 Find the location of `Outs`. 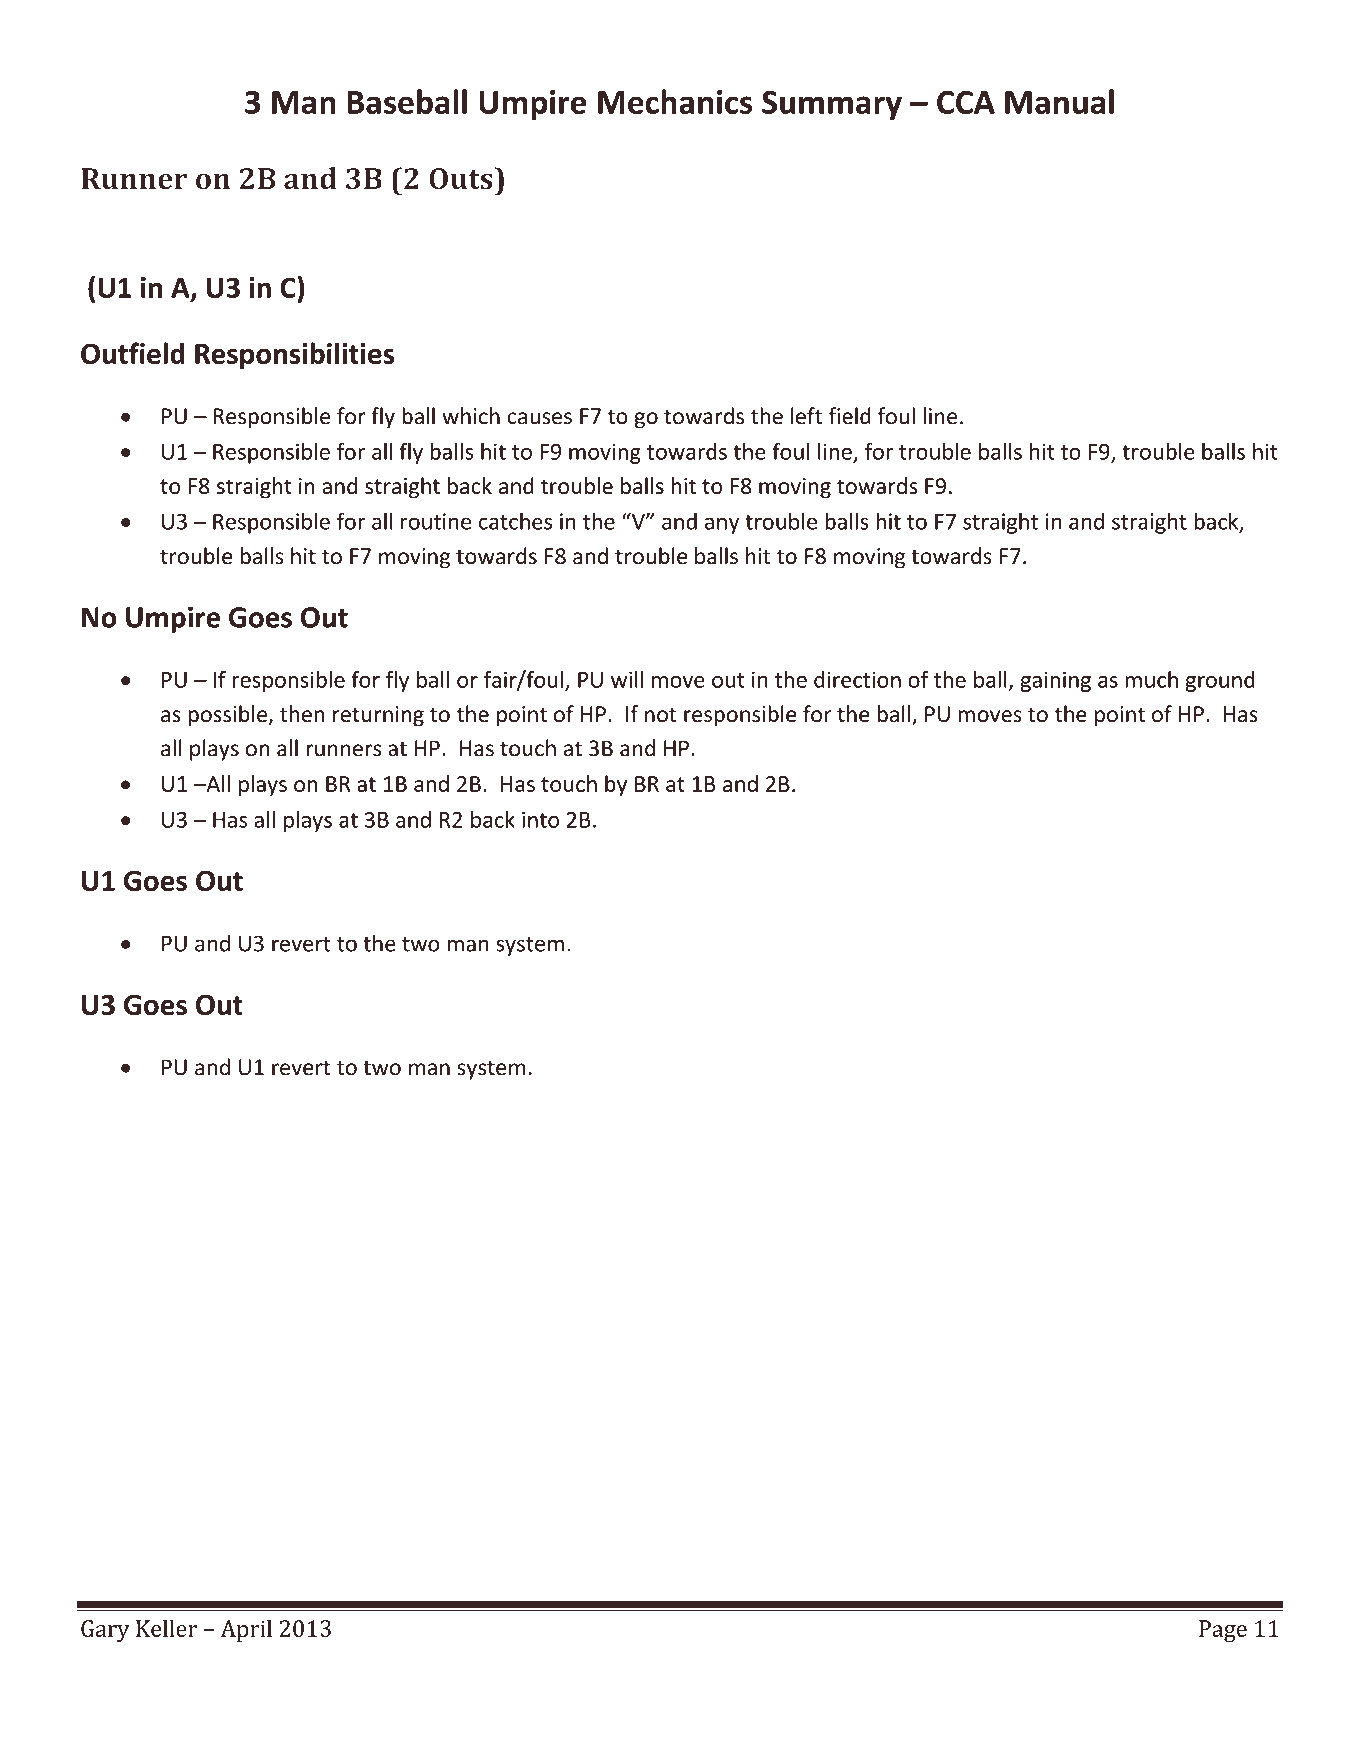

Outs is located at coordinates (462, 178).
